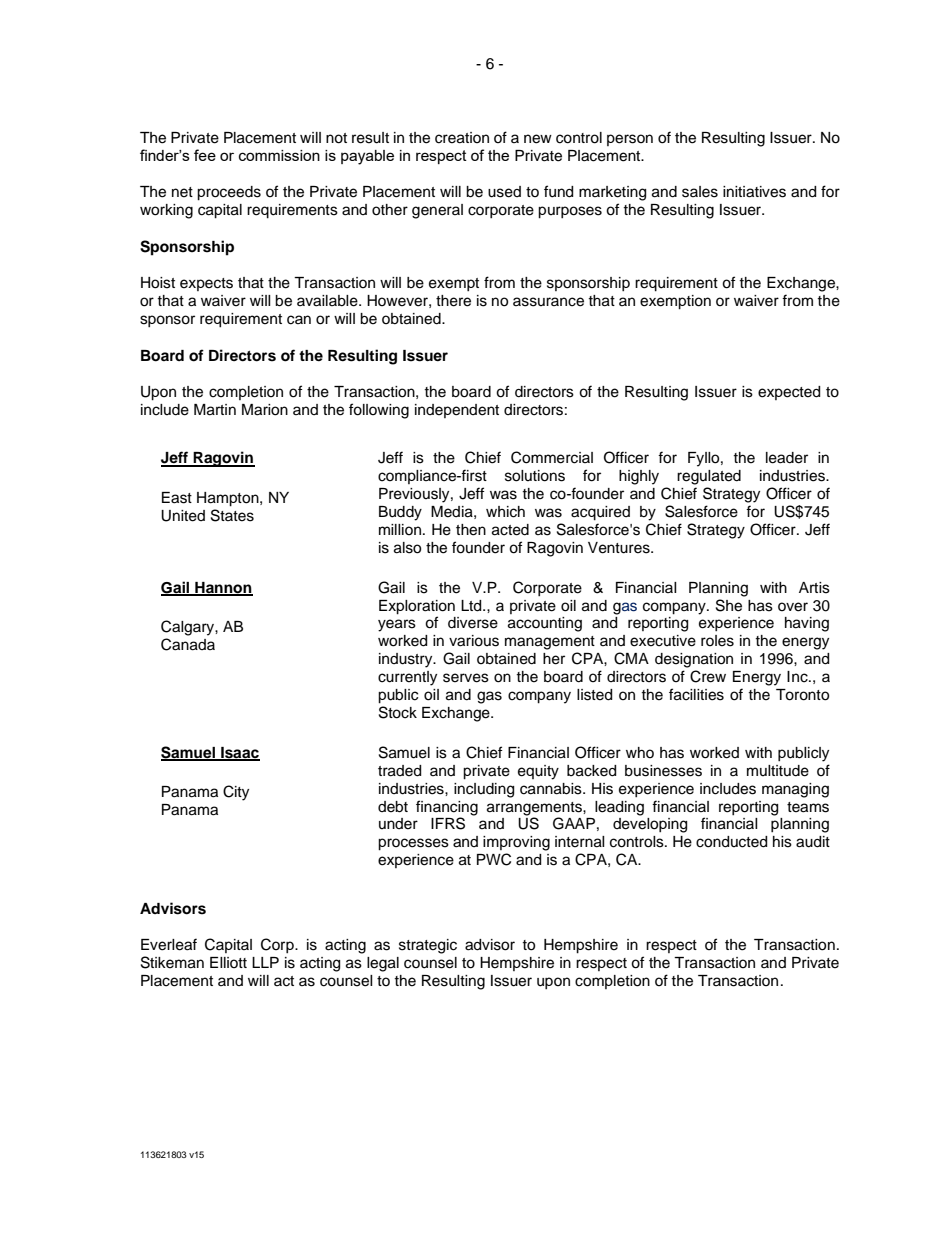  I want to click on Elliott, so click(228, 962).
